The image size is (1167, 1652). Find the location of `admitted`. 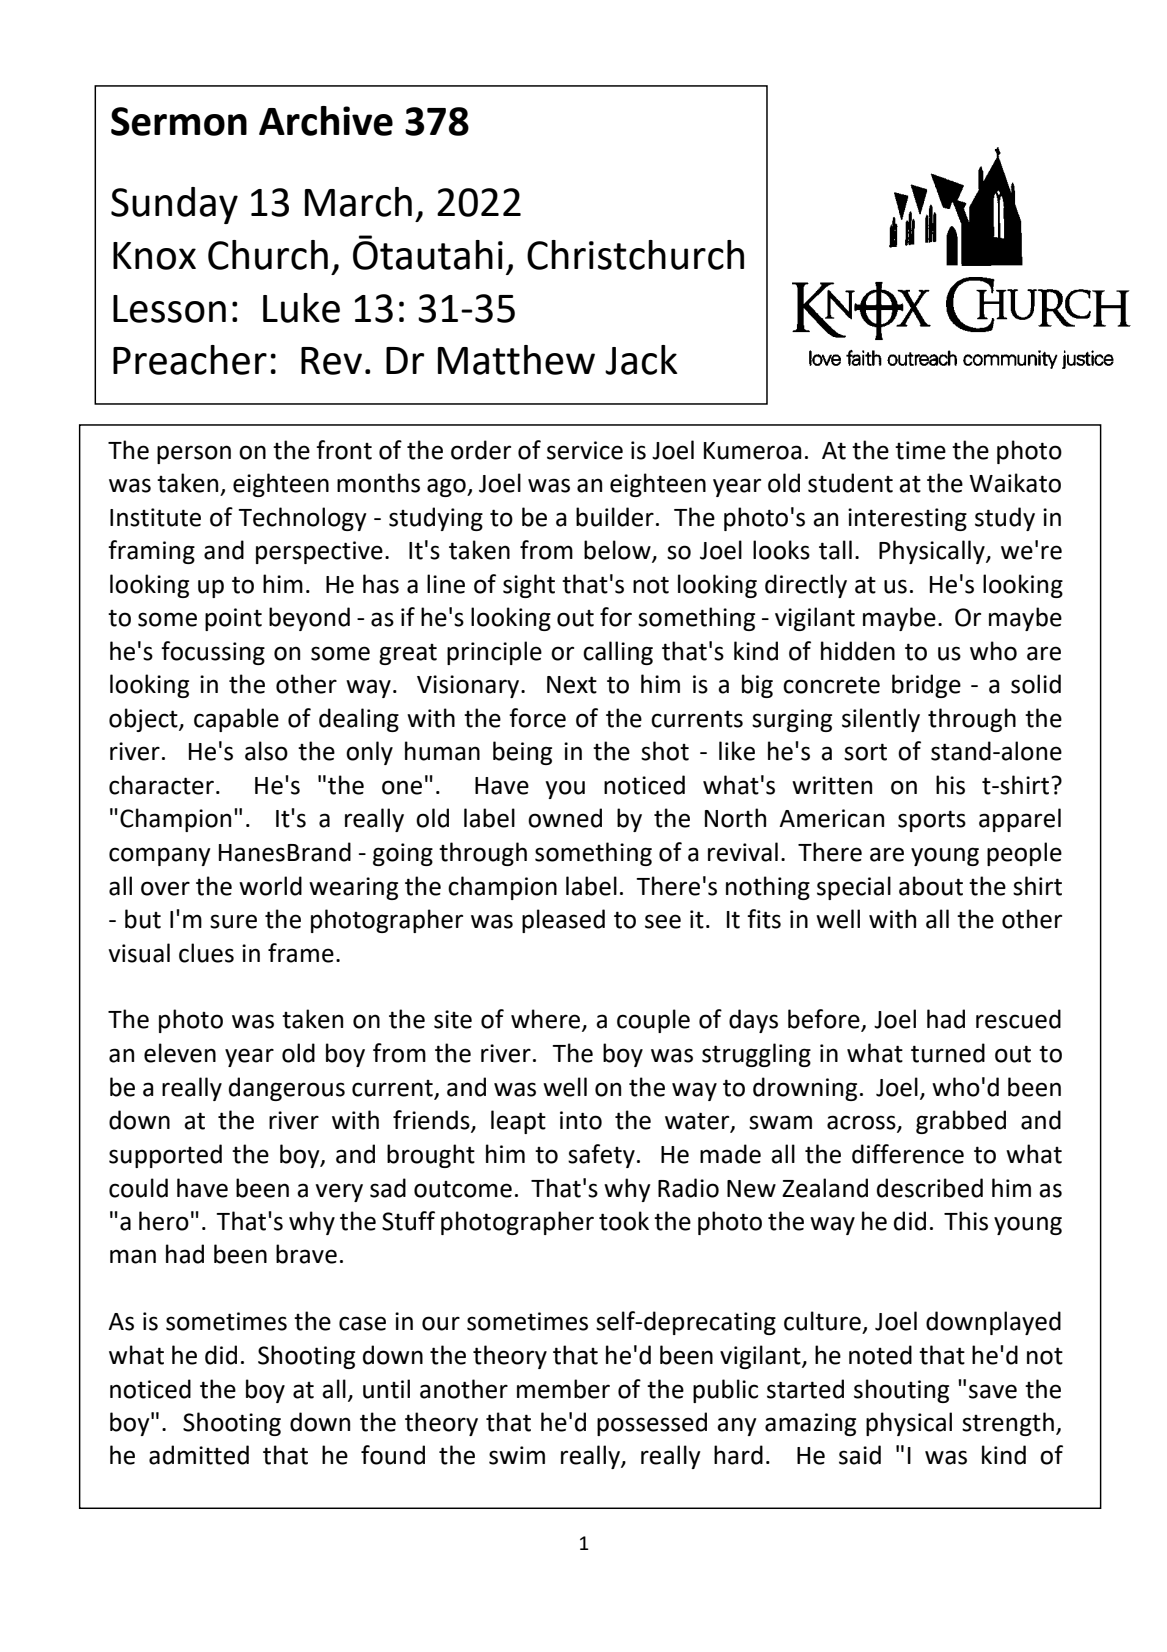

admitted is located at coordinates (199, 1455).
